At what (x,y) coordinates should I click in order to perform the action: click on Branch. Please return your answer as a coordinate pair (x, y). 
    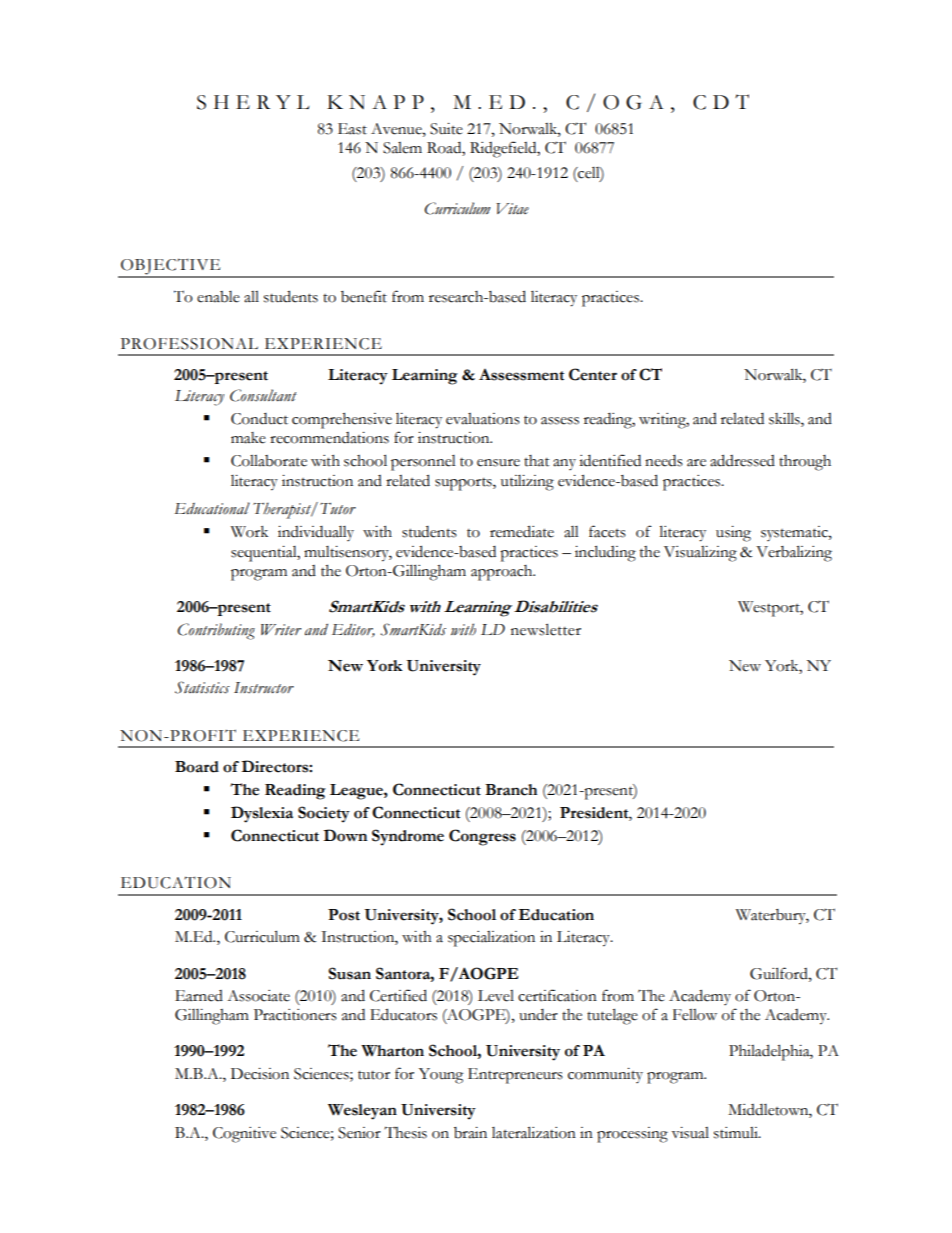
    Looking at the image, I should click on (511, 790).
